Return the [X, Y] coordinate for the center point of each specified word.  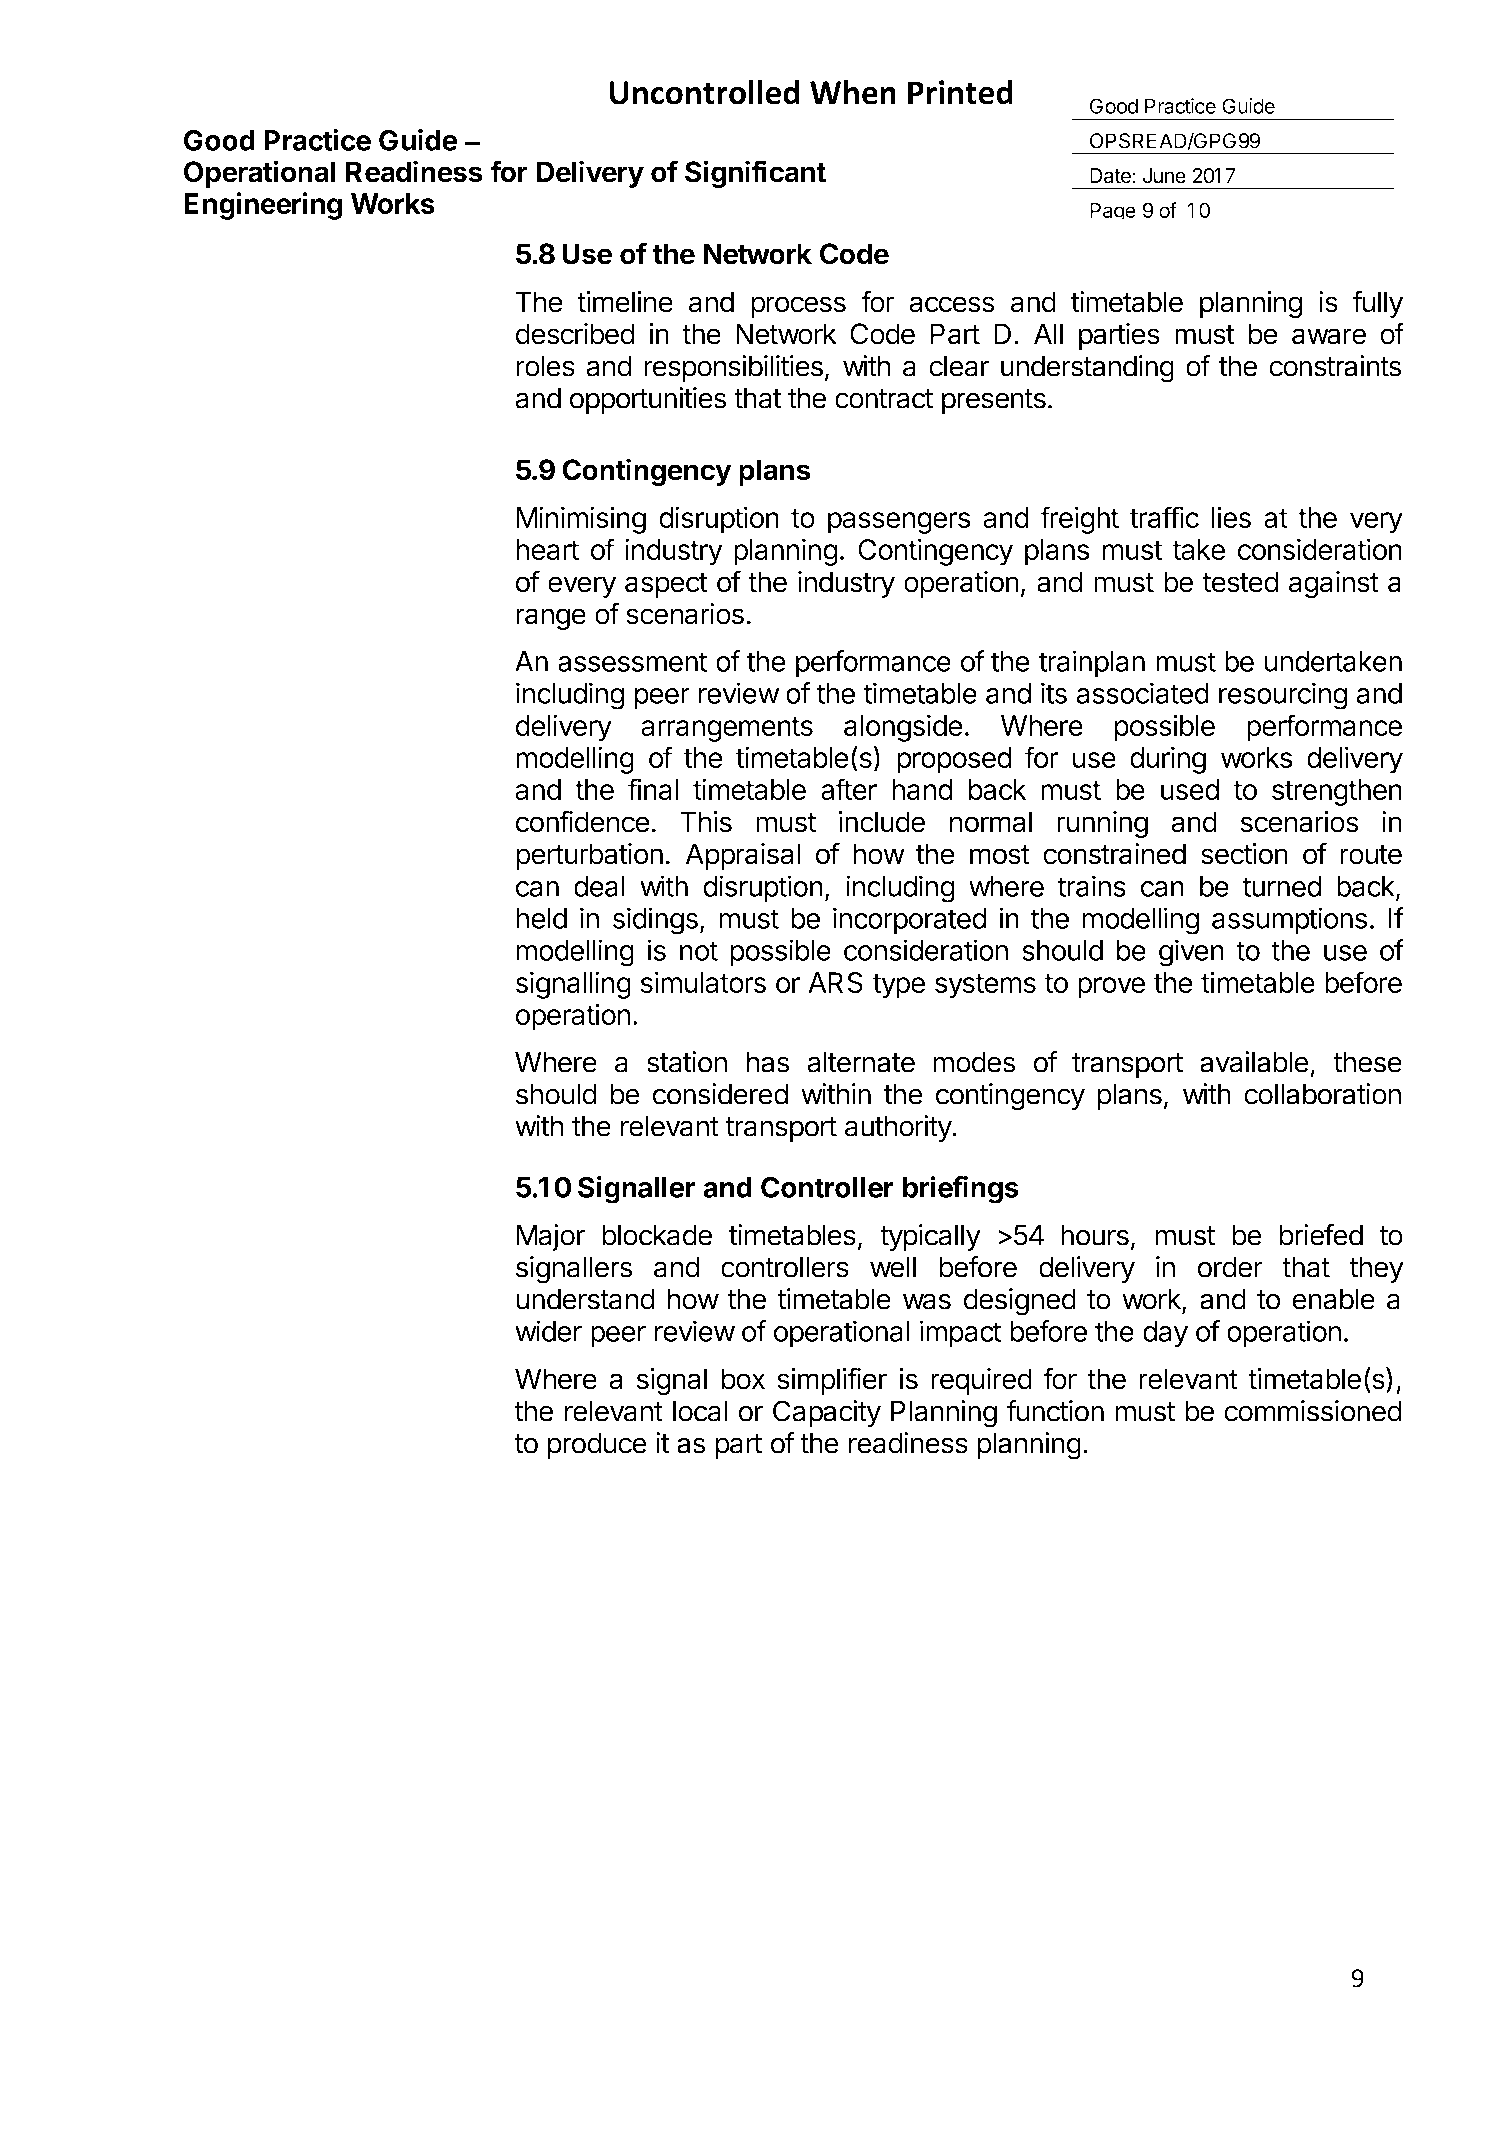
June [1164, 176]
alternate [861, 1062]
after [849, 789]
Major [551, 1237]
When [853, 92]
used [1190, 789]
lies [1231, 517]
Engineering [263, 206]
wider [548, 1331]
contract [884, 399]
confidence [583, 821]
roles [545, 366]
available [1254, 1062]
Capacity [827, 1413]
